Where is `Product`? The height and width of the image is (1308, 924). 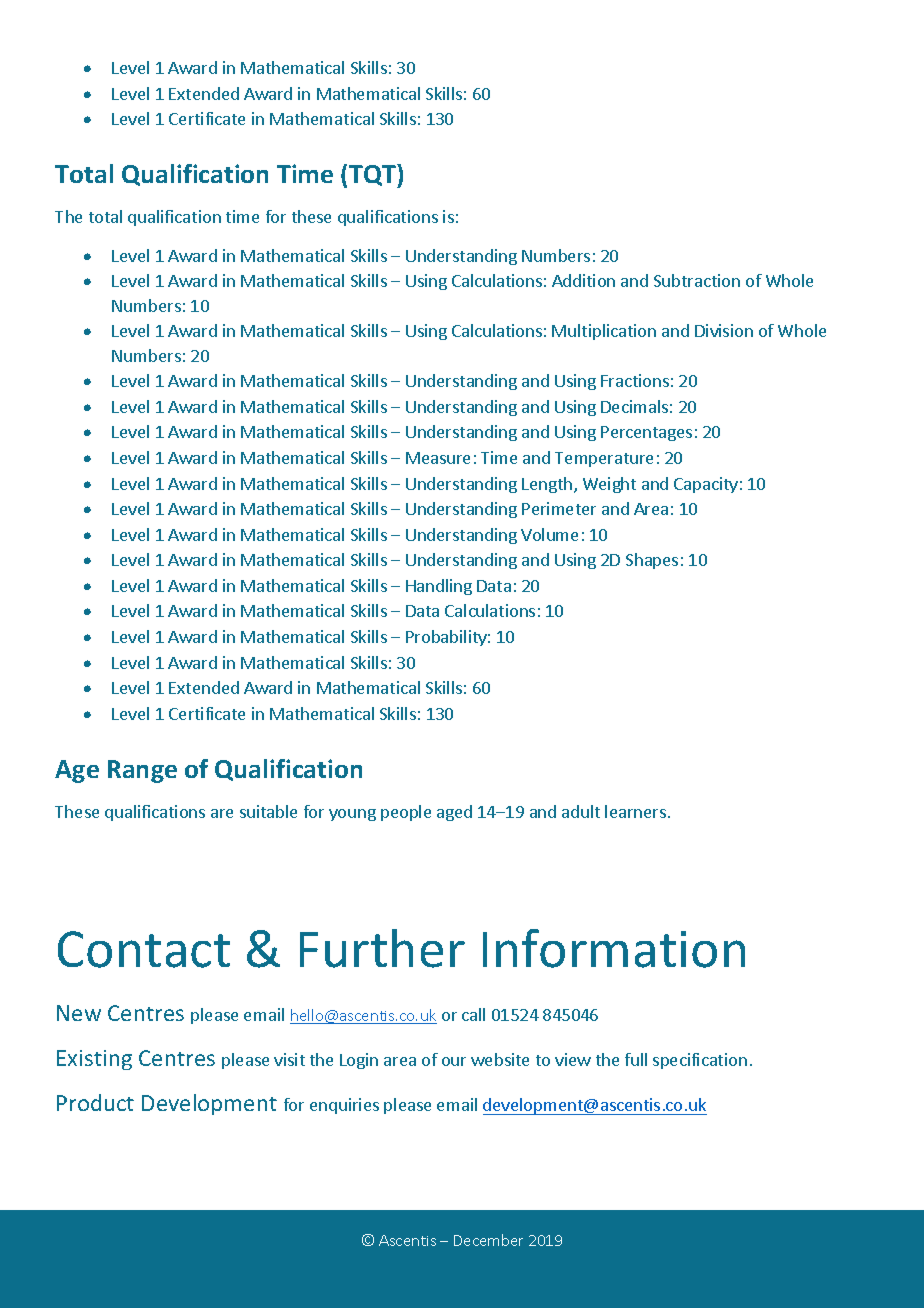
Product is located at coordinates (95, 1102).
